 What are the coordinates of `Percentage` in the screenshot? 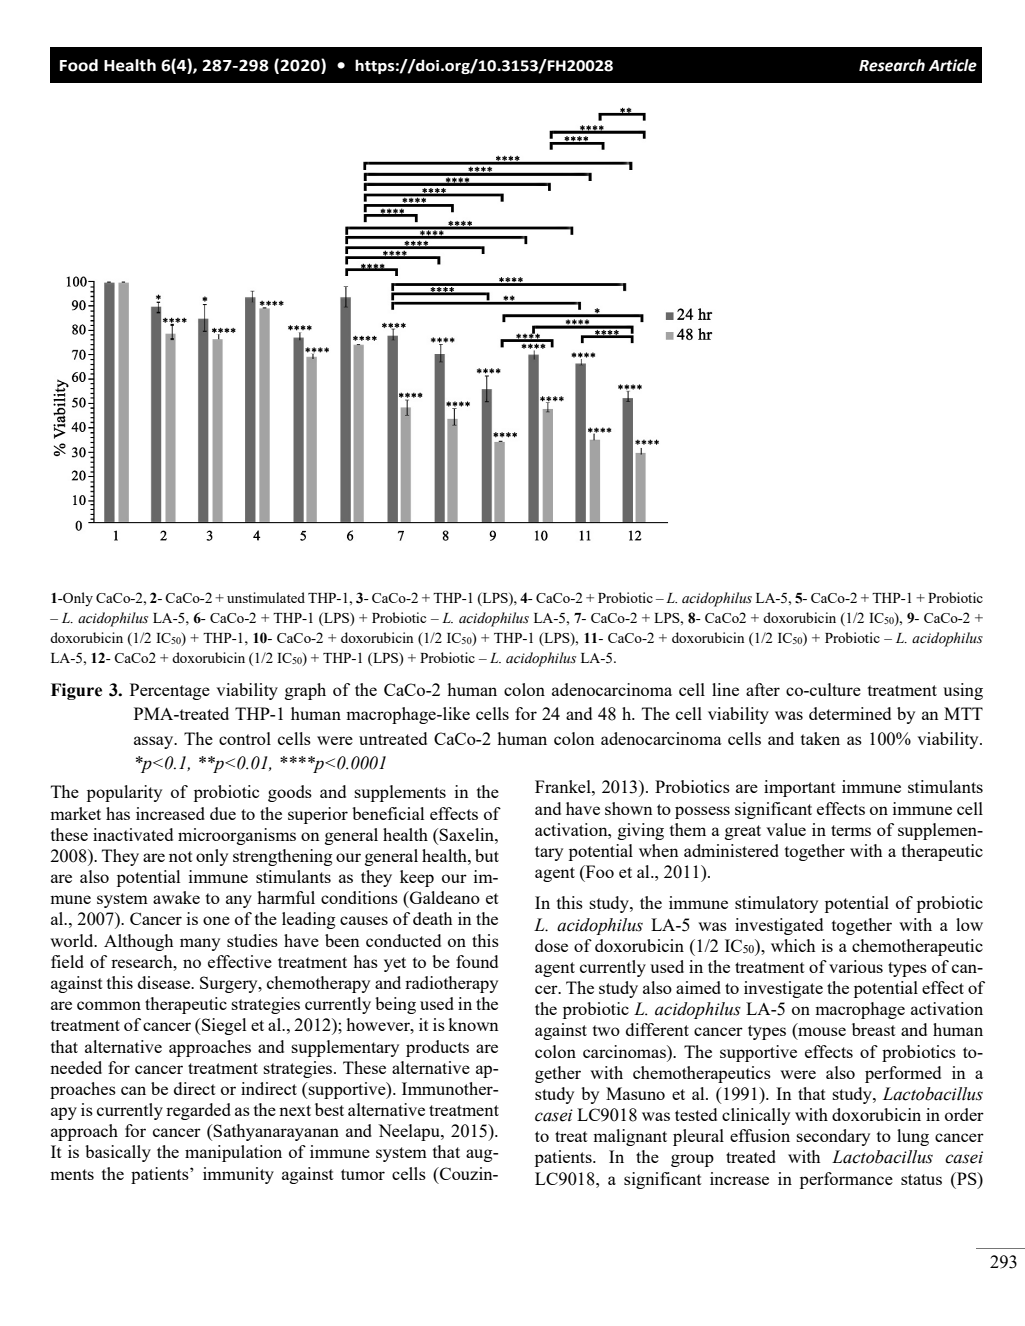 It's located at (170, 691).
